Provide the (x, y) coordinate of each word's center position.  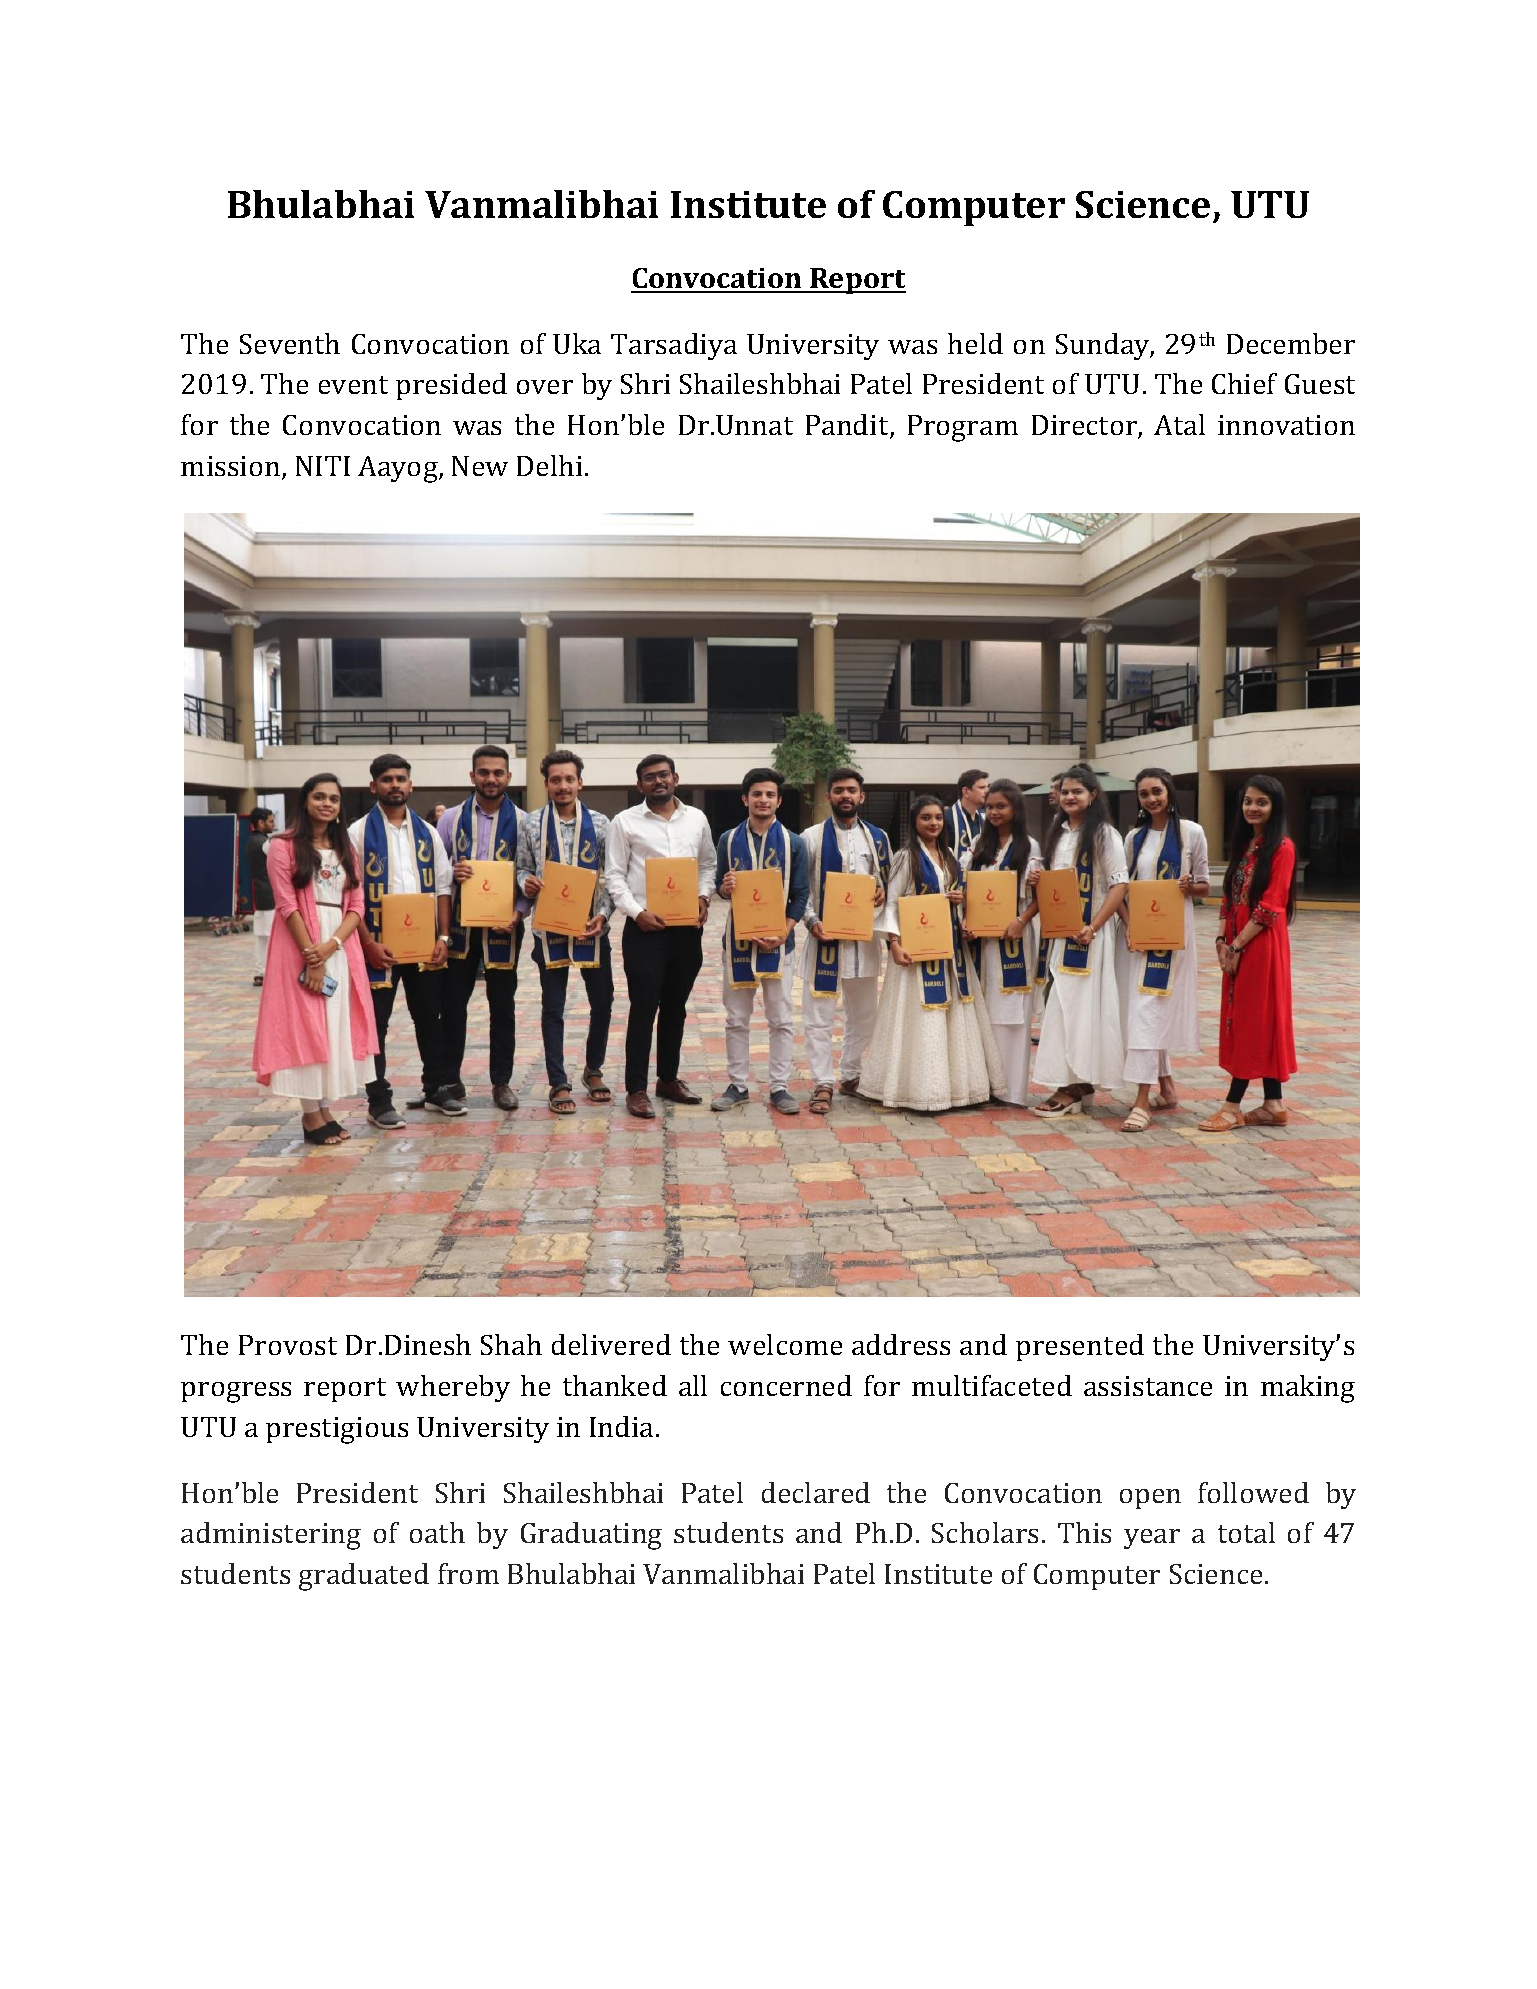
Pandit (848, 426)
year (1152, 1539)
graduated (364, 1577)
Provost (288, 1345)
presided (451, 386)
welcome (785, 1344)
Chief (1244, 383)
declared (816, 1492)
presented (1080, 1347)
